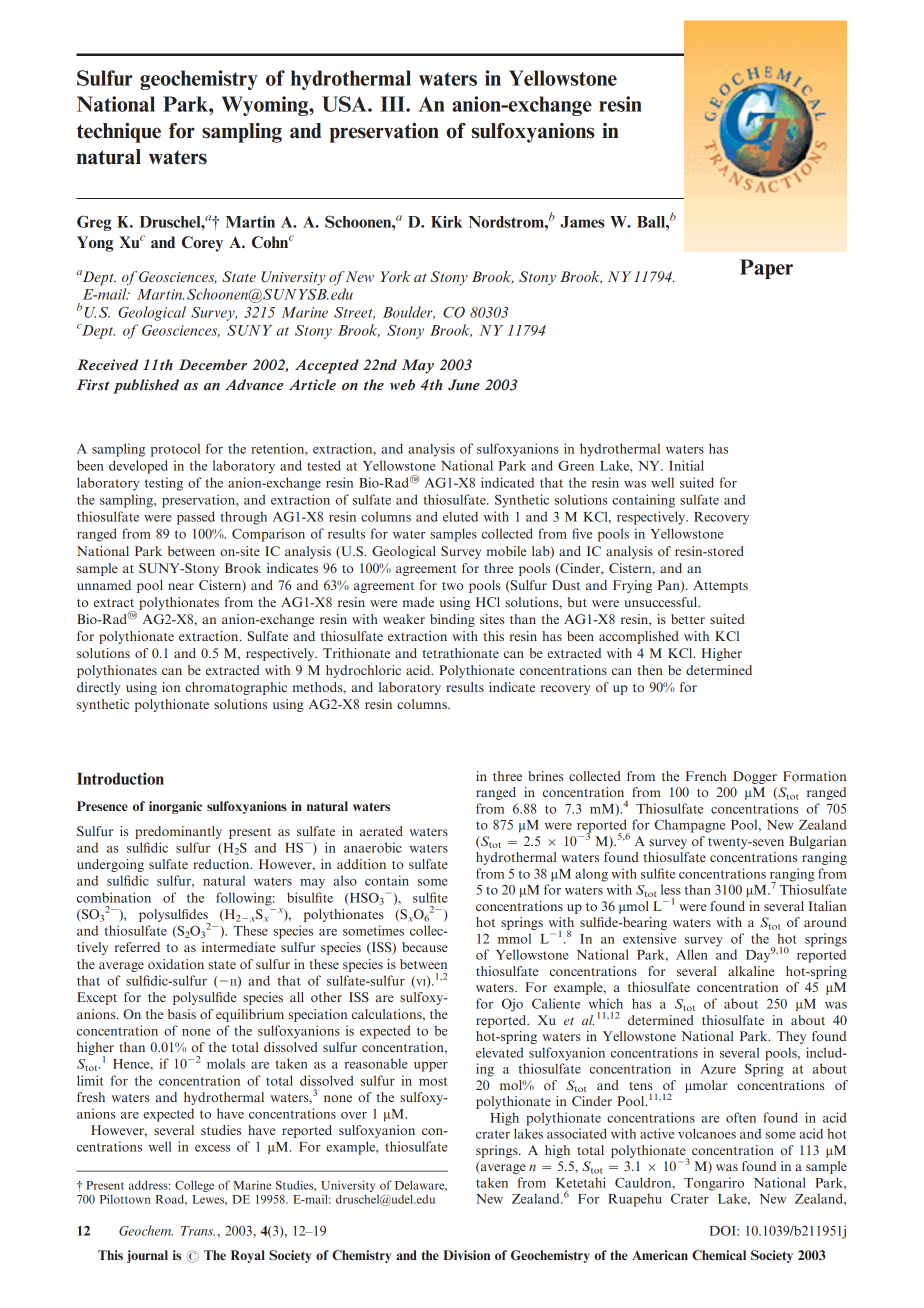 This page has width=924, height=1308. I want to click on Trans, so click(198, 1231).
